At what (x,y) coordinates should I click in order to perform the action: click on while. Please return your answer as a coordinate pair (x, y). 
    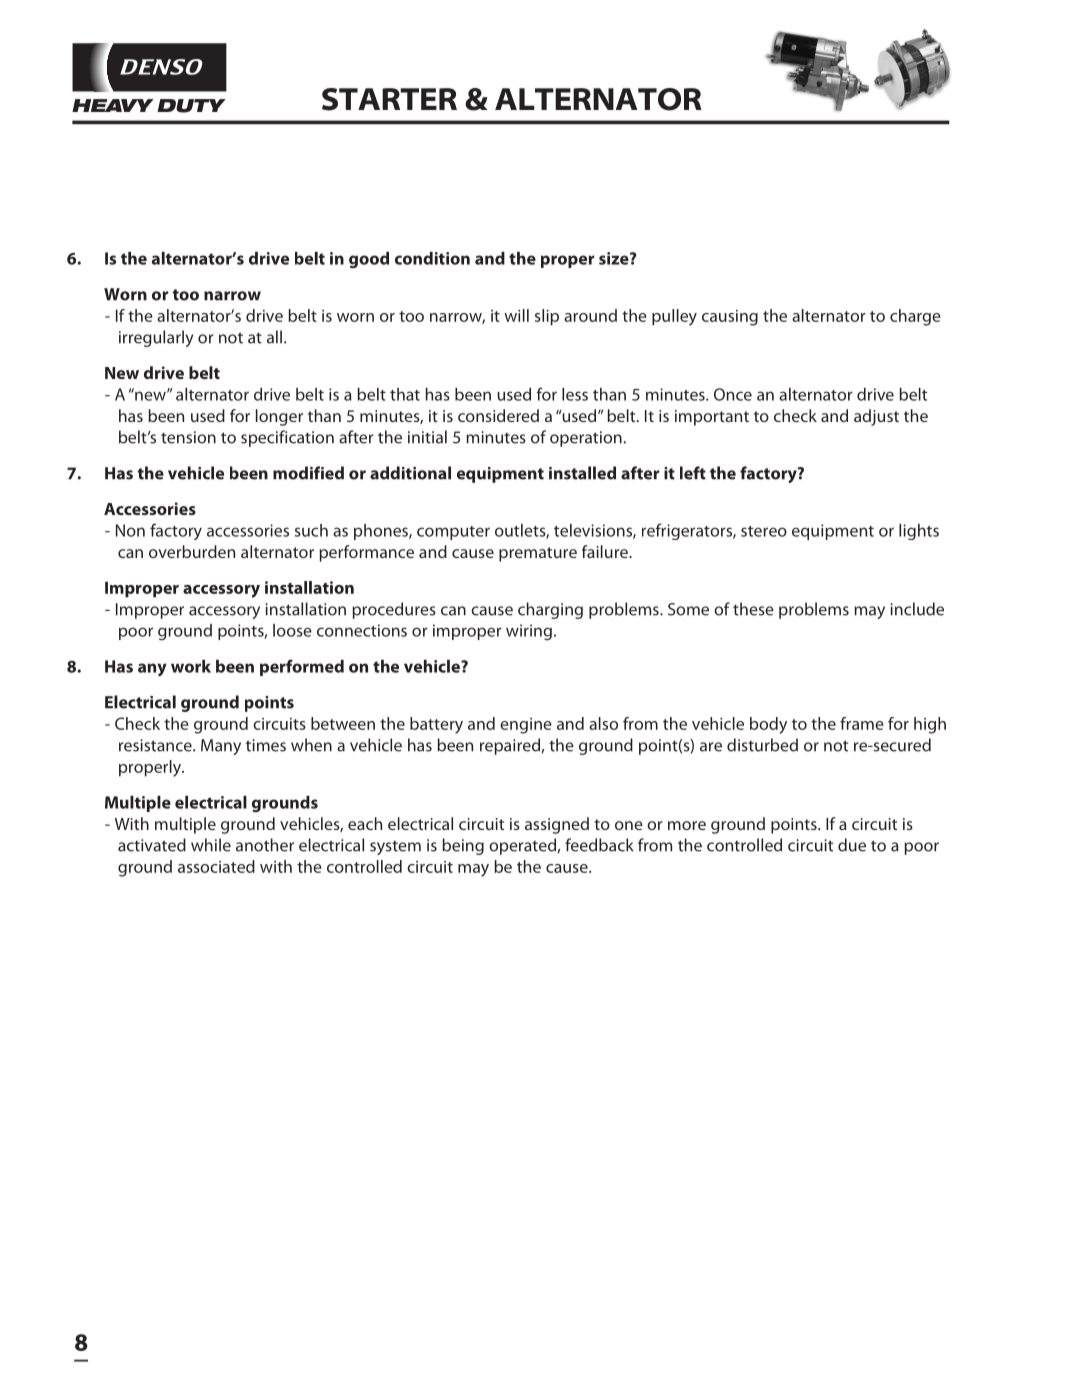
    Looking at the image, I should click on (211, 845).
